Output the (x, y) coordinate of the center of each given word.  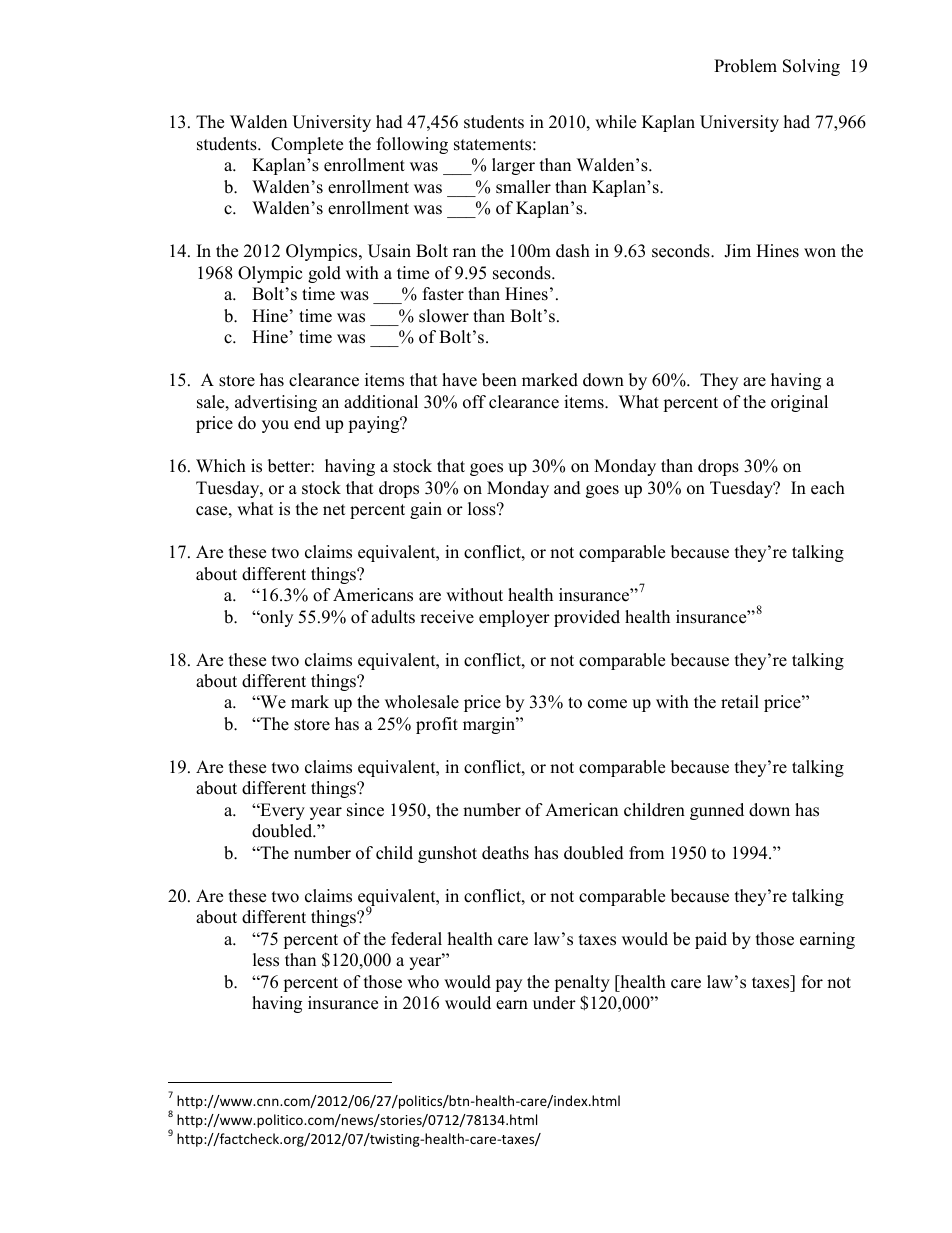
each (828, 488)
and (567, 488)
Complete (307, 145)
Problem (745, 66)
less (266, 960)
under (554, 1003)
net (334, 510)
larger (513, 166)
